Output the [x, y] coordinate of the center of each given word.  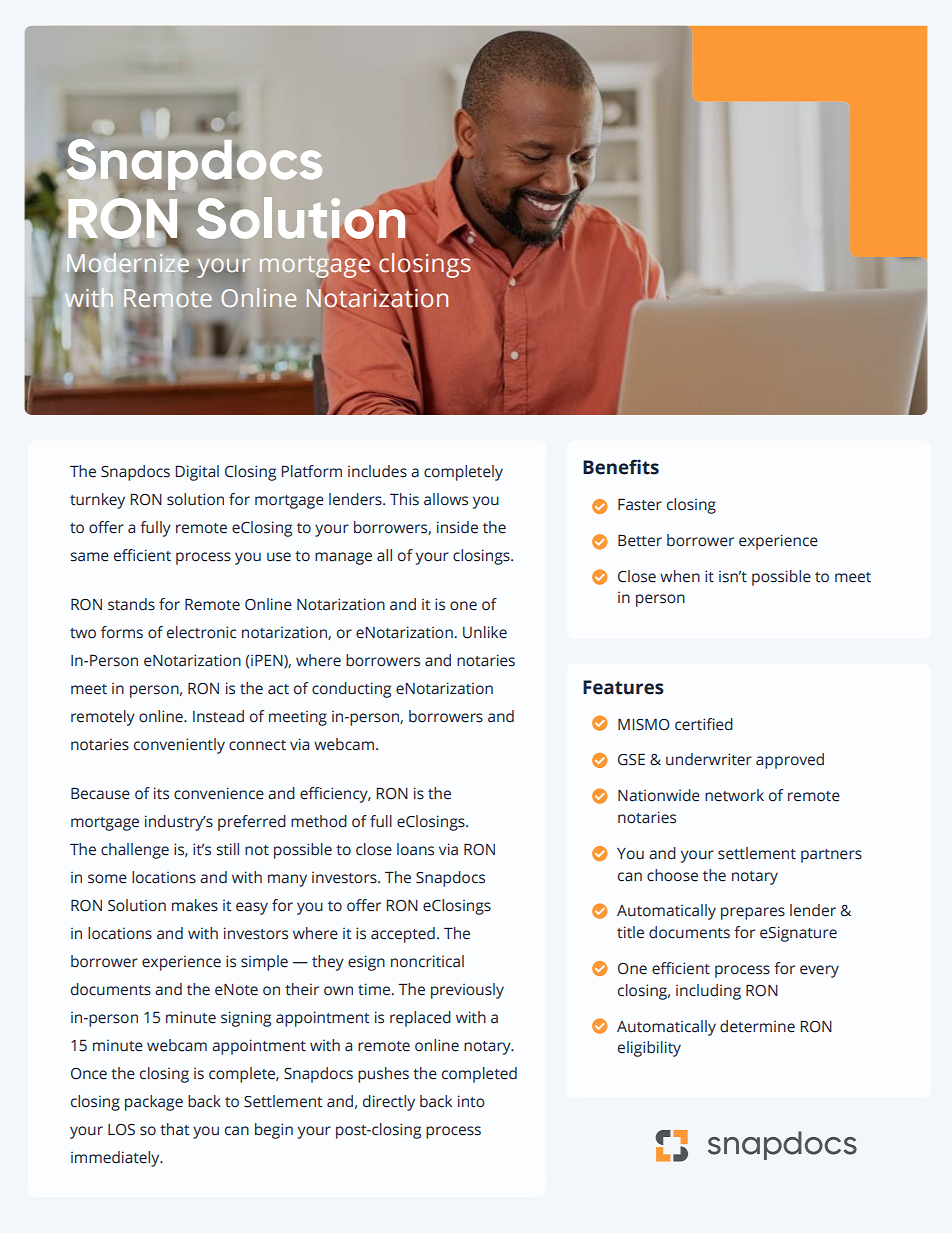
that [175, 1129]
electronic [201, 632]
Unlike [485, 632]
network [734, 795]
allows [446, 499]
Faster [640, 505]
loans [415, 849]
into [471, 1101]
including [708, 992]
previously [467, 991]
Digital [197, 473]
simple [264, 963]
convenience [219, 793]
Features [623, 687]
